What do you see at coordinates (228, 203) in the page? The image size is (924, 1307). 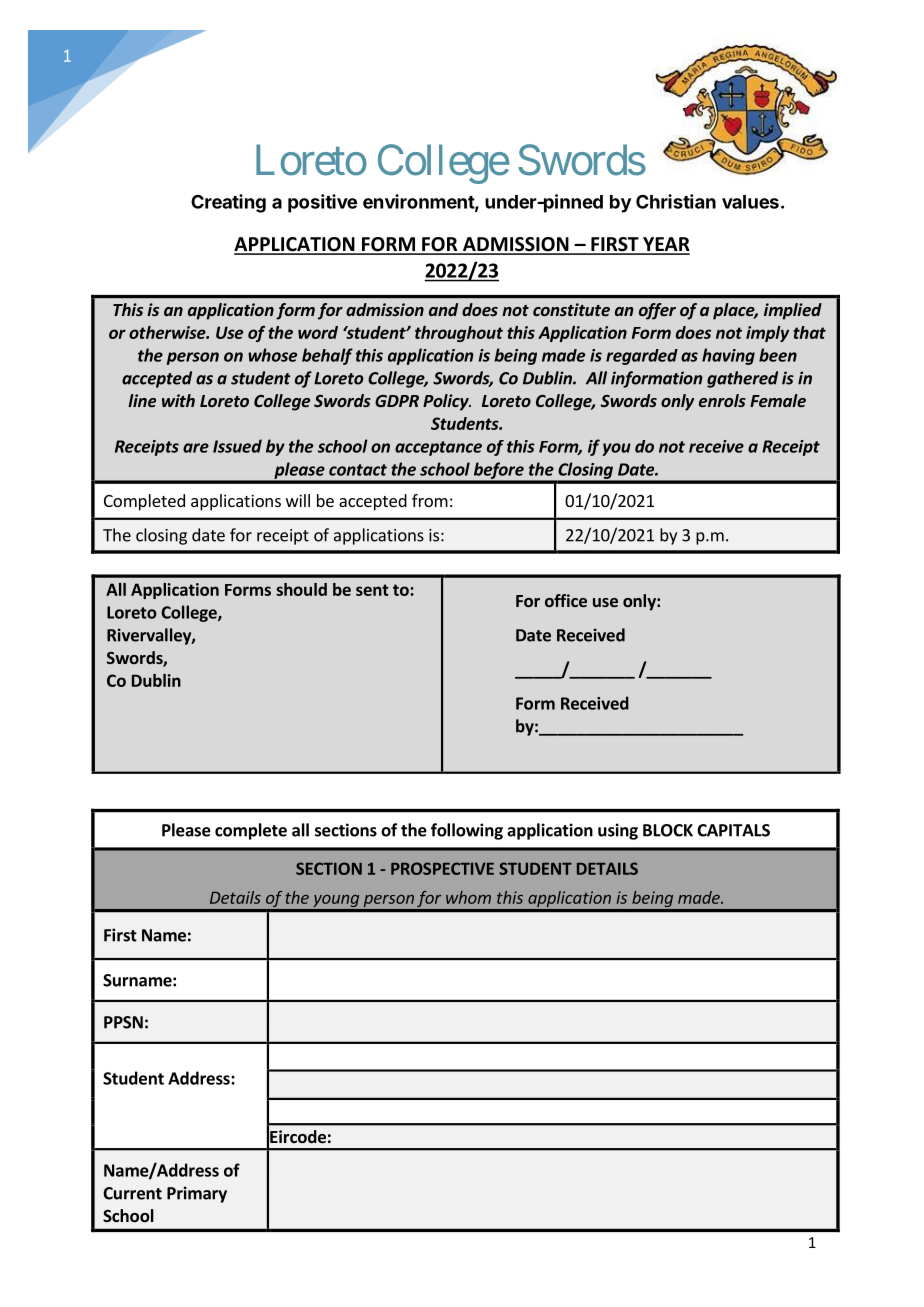 I see `Creating` at bounding box center [228, 203].
